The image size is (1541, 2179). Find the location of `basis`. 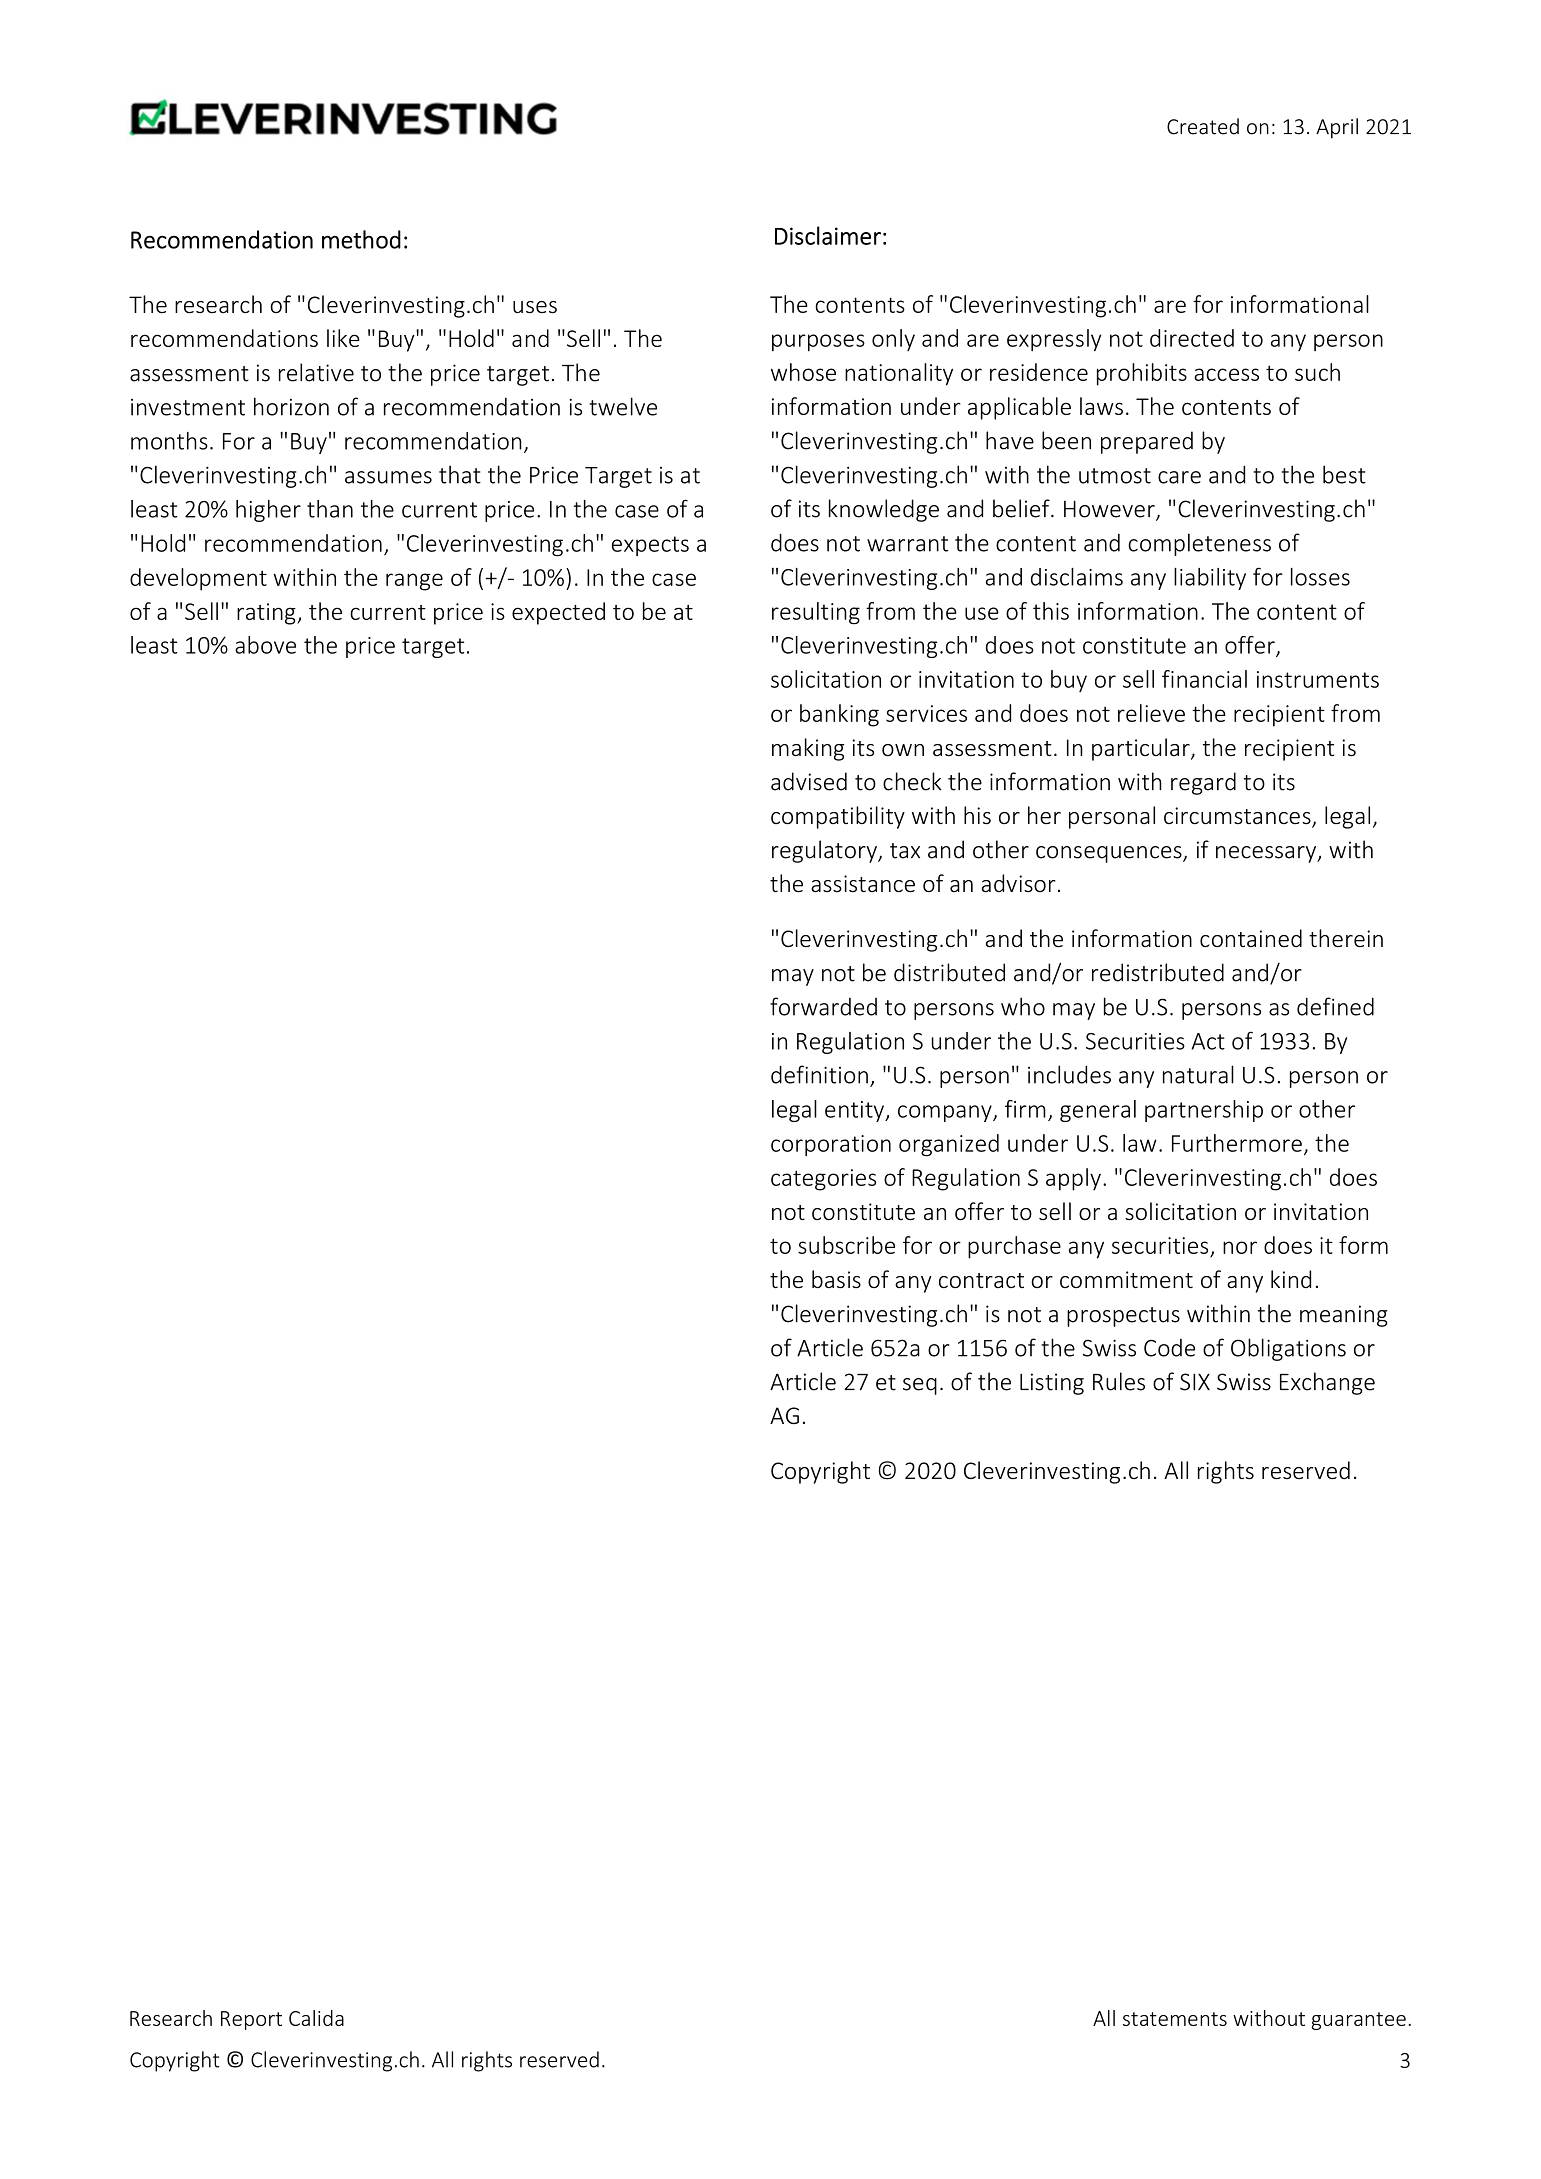

basis is located at coordinates (836, 1279).
